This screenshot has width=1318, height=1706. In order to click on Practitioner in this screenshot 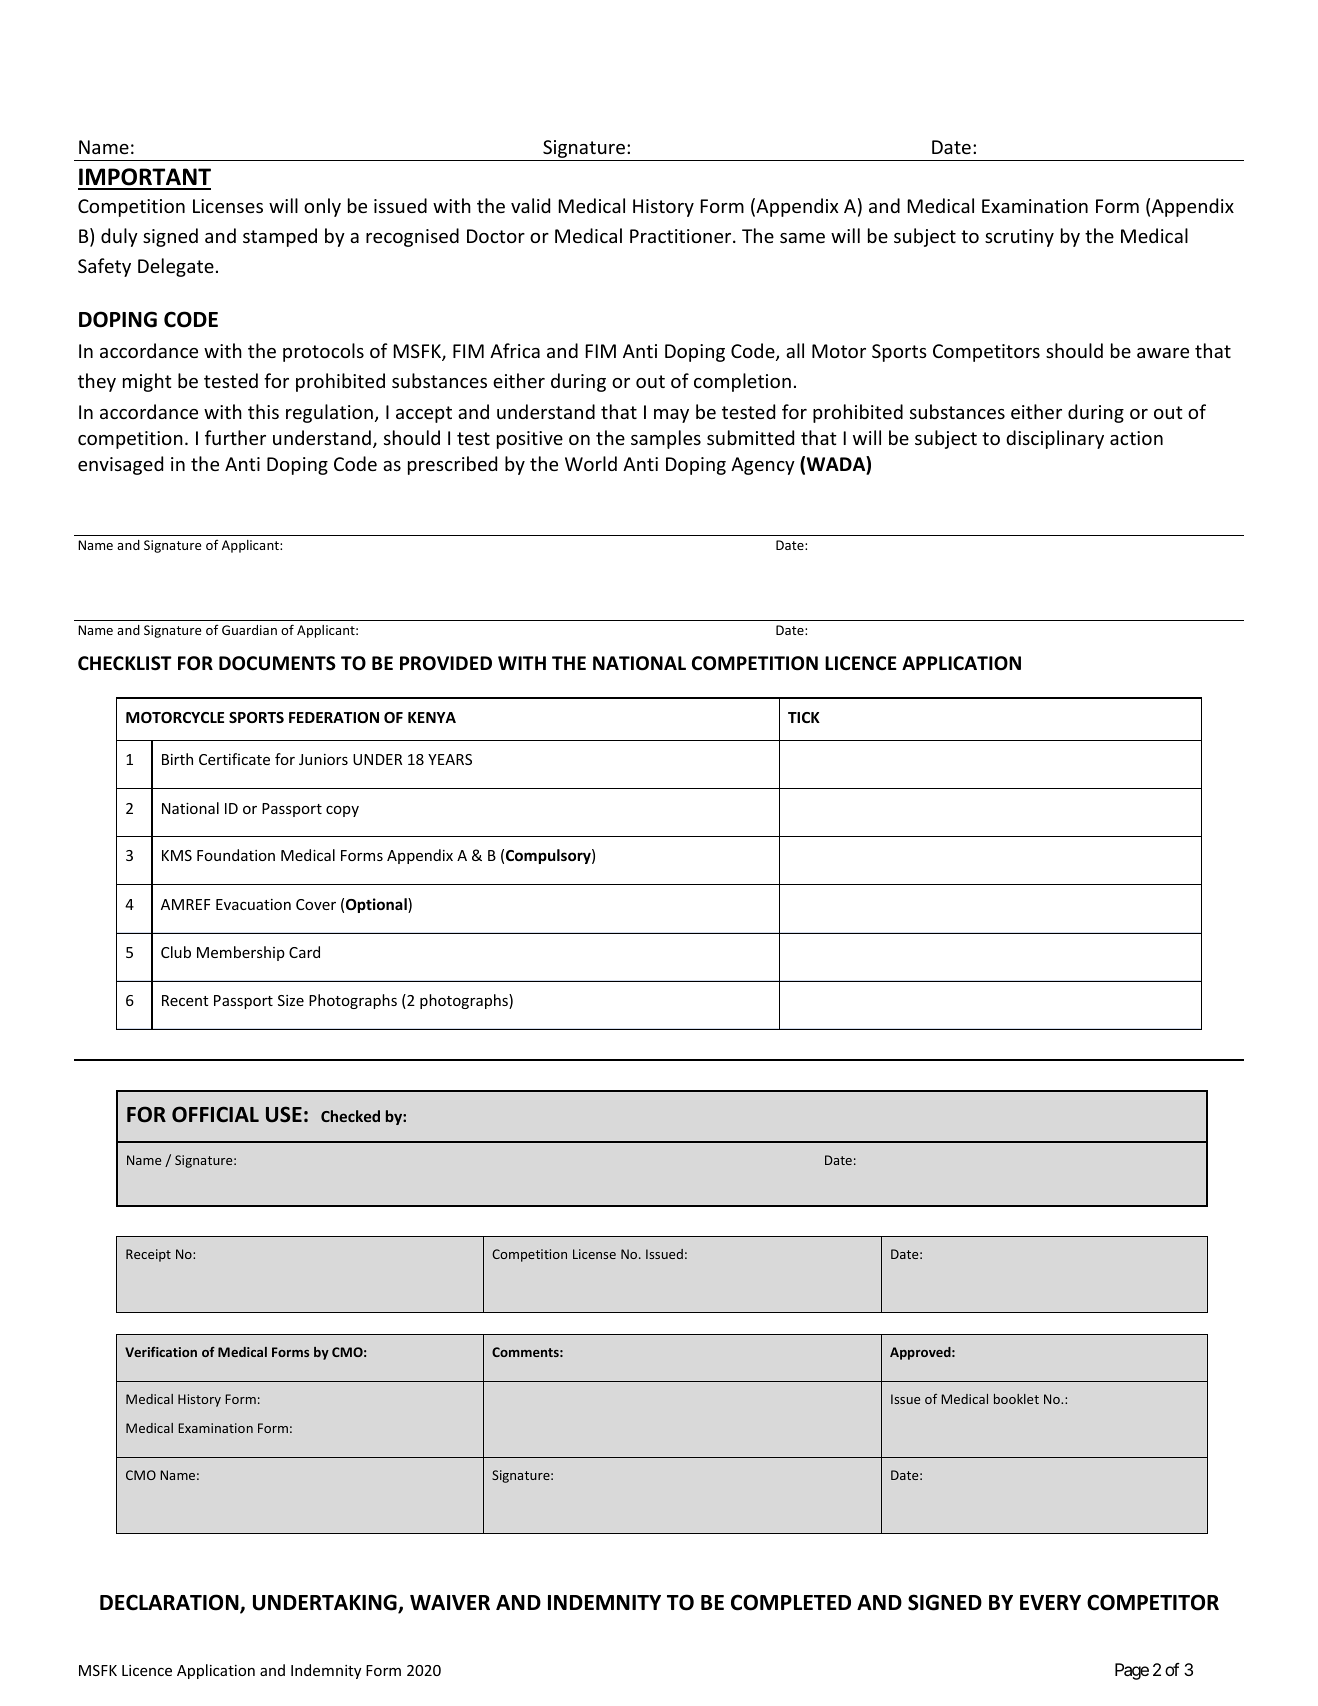, I will do `click(682, 236)`.
